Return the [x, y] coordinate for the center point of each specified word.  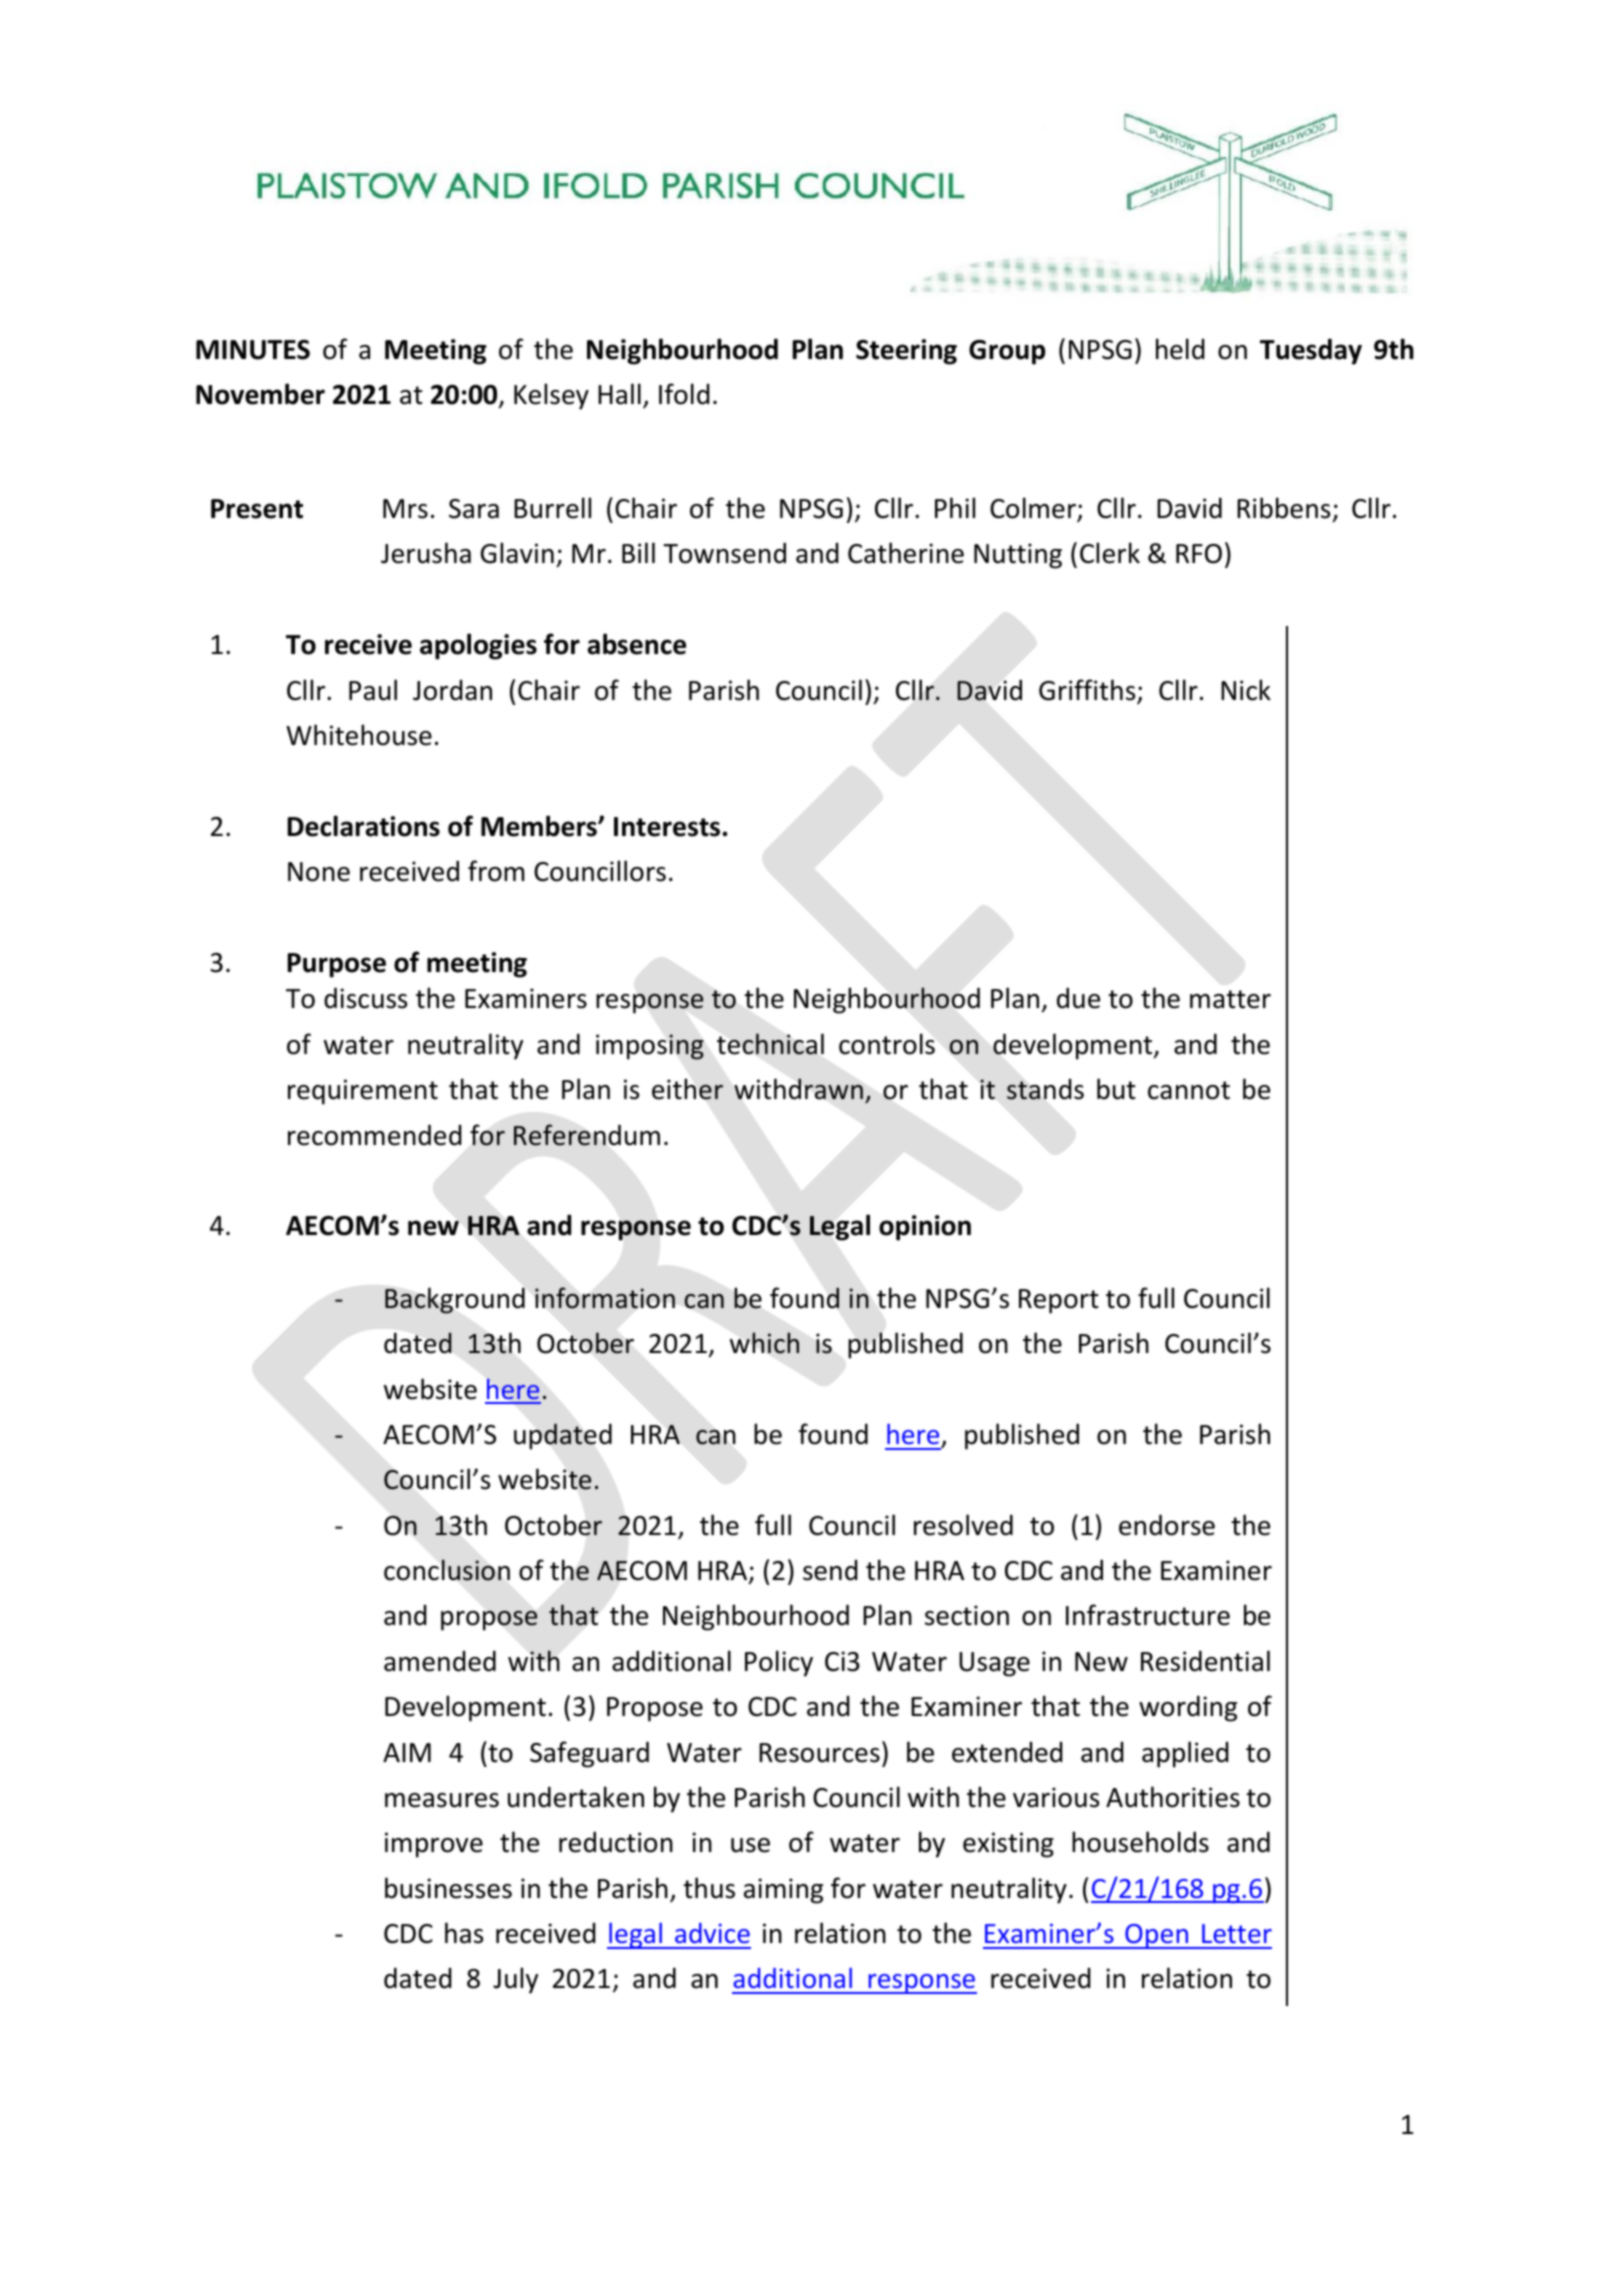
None [319, 872]
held [1180, 349]
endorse [1167, 1525]
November [260, 394]
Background [455, 1300]
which [764, 1343]
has [464, 1933]
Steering [906, 352]
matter [1230, 999]
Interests [667, 827]
